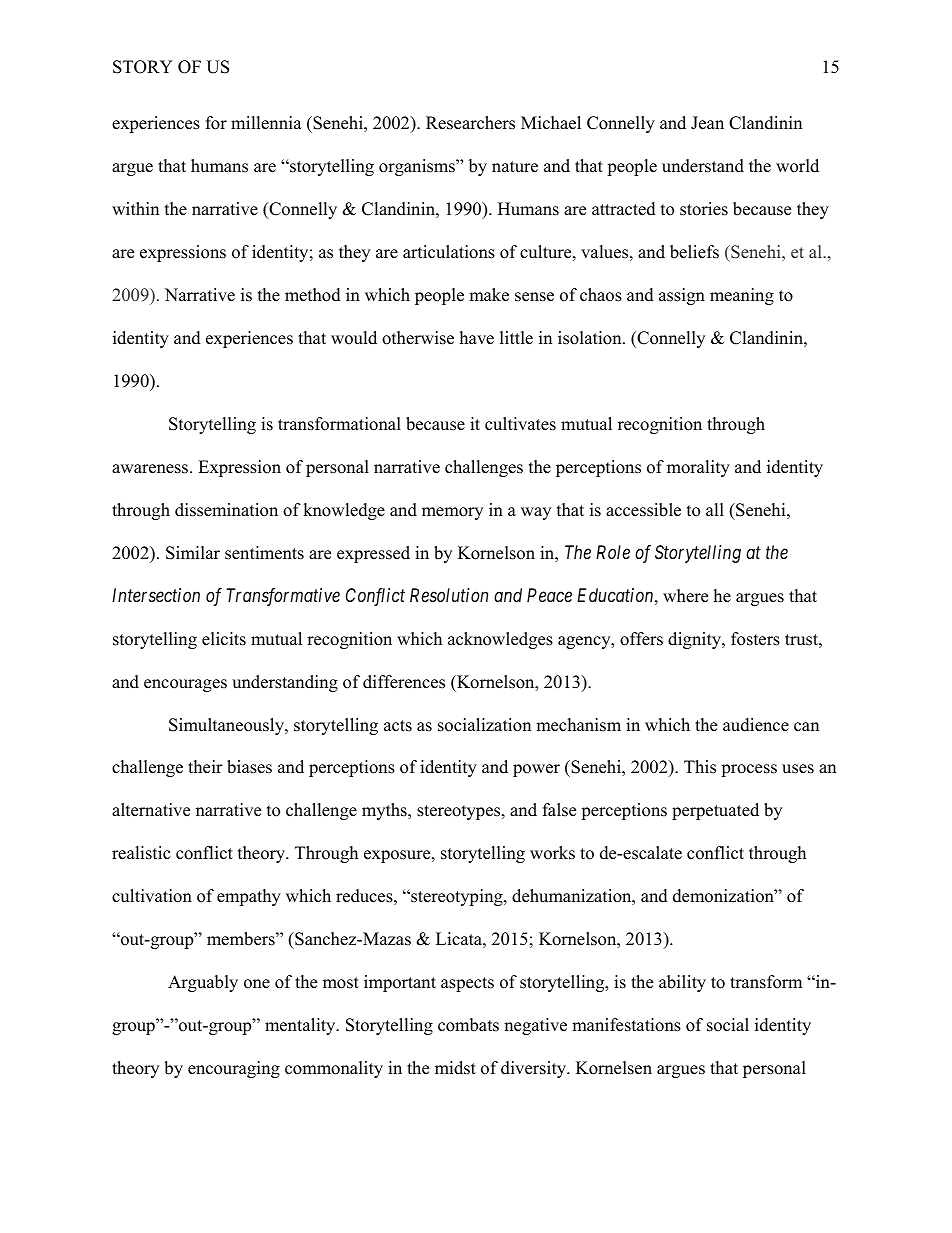 The height and width of the document is (1233, 952). I want to click on power, so click(536, 770).
